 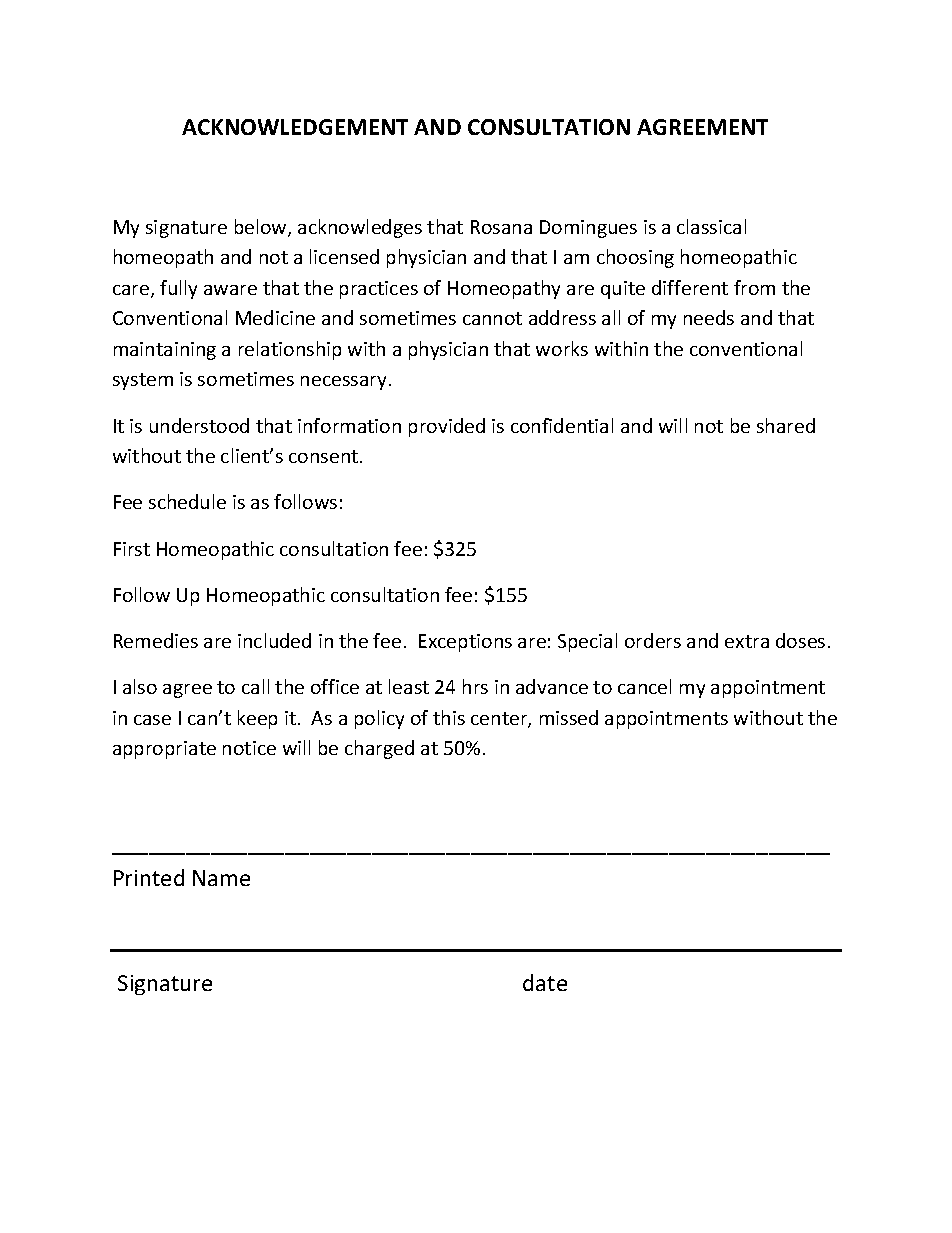 I want to click on Exceptions, so click(x=465, y=643).
